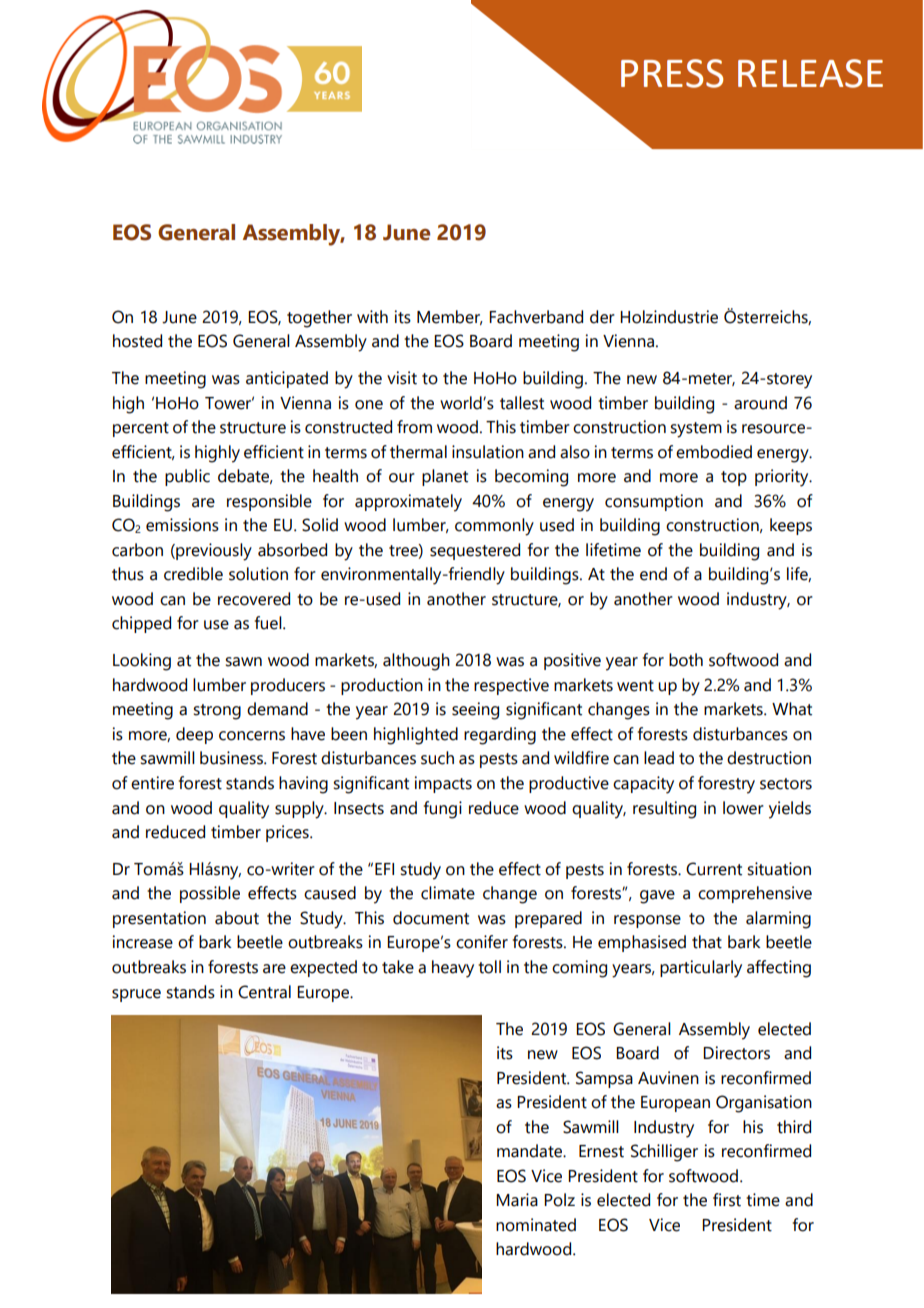 This image has width=924, height=1308. I want to click on RELEASE, so click(810, 73).
